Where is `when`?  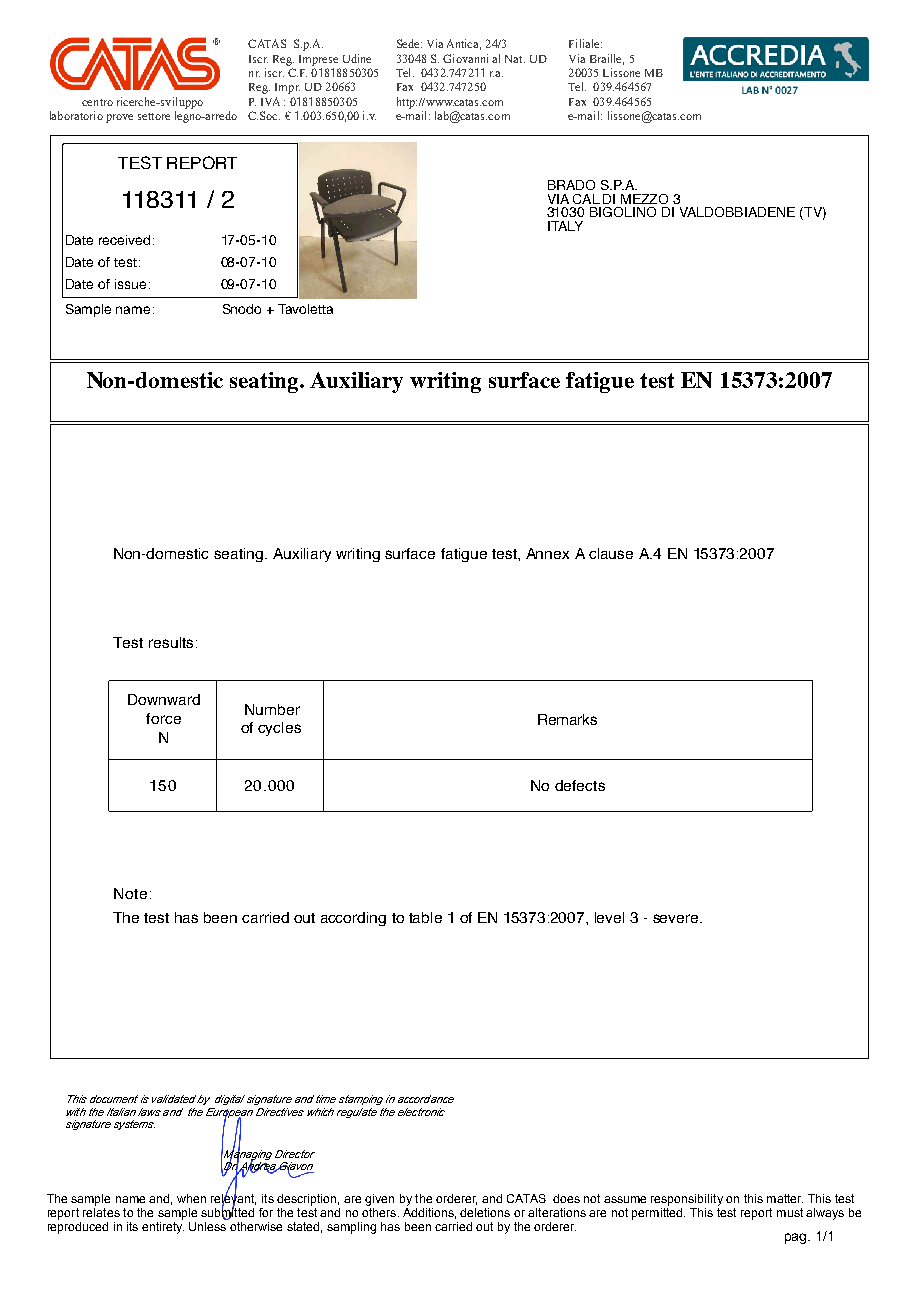 when is located at coordinates (191, 1198).
